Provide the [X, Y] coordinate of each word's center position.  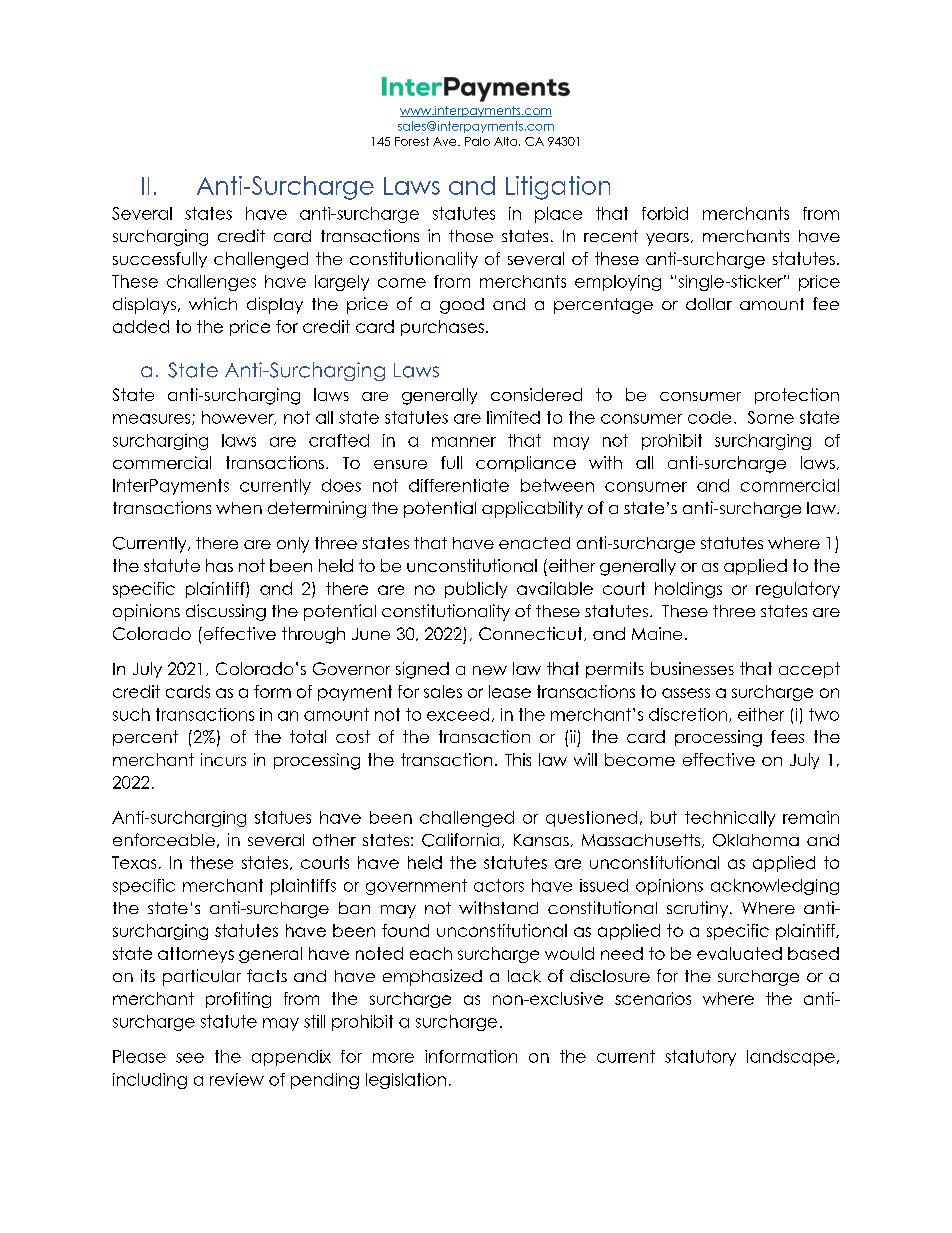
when [239, 508]
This [518, 759]
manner [464, 442]
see [190, 1058]
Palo [477, 141]
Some [771, 417]
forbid [665, 213]
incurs [223, 759]
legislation [406, 1081]
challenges [211, 283]
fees [787, 736]
